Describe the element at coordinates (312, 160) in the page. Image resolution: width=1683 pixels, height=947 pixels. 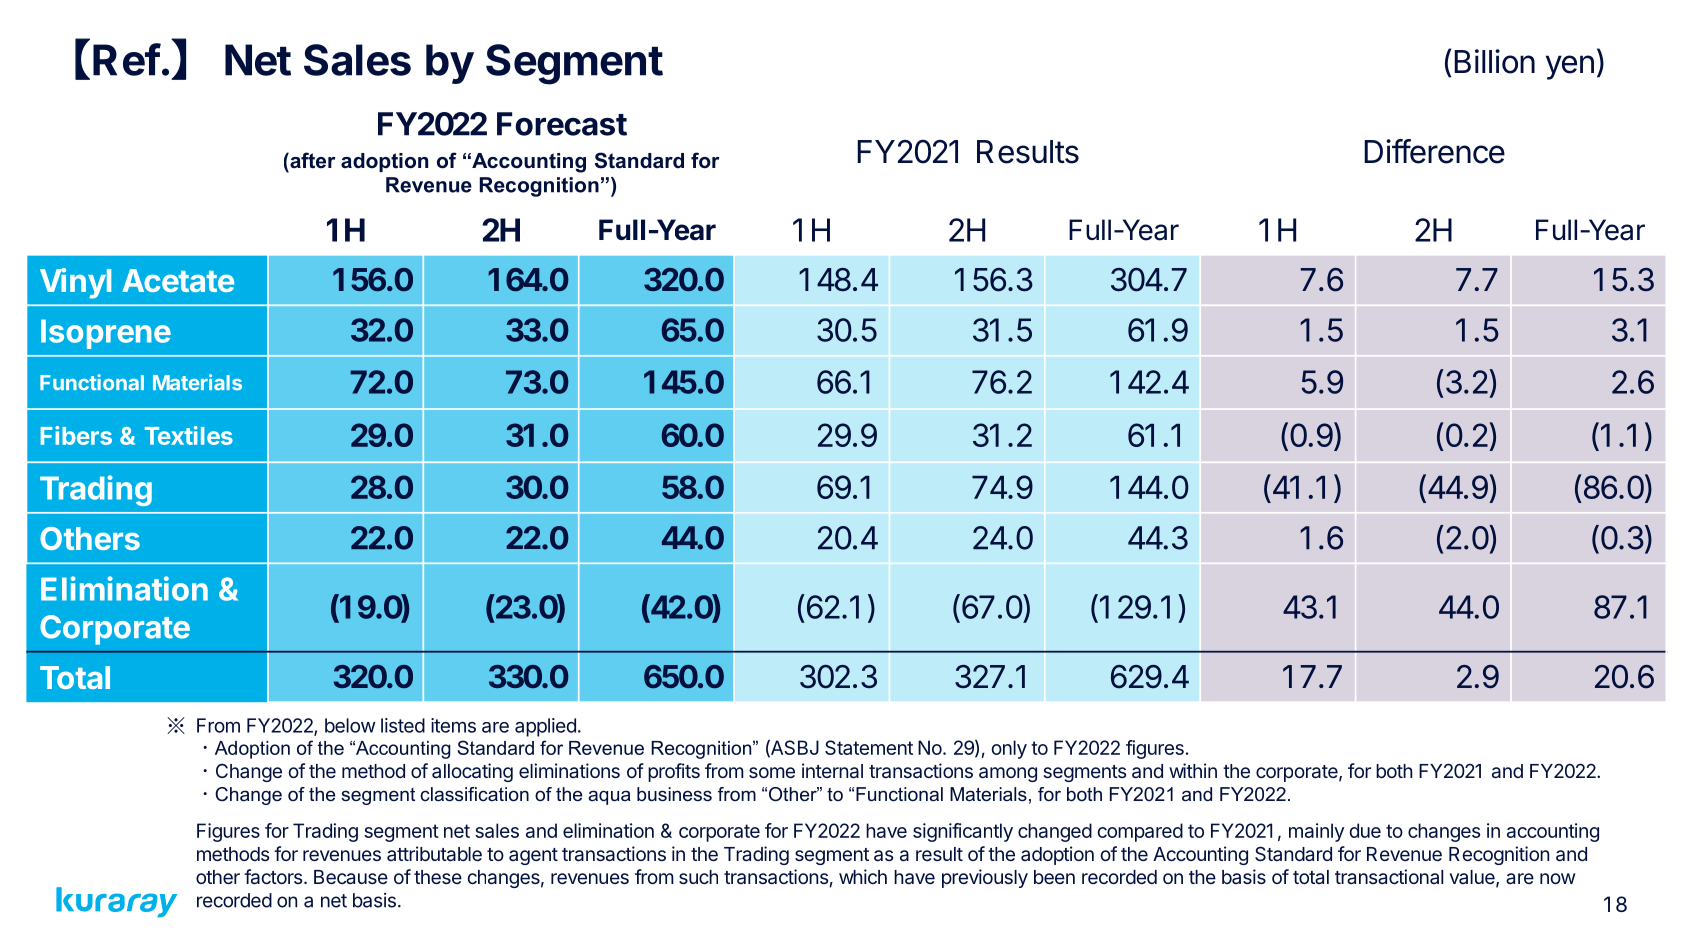
I see `after` at that location.
